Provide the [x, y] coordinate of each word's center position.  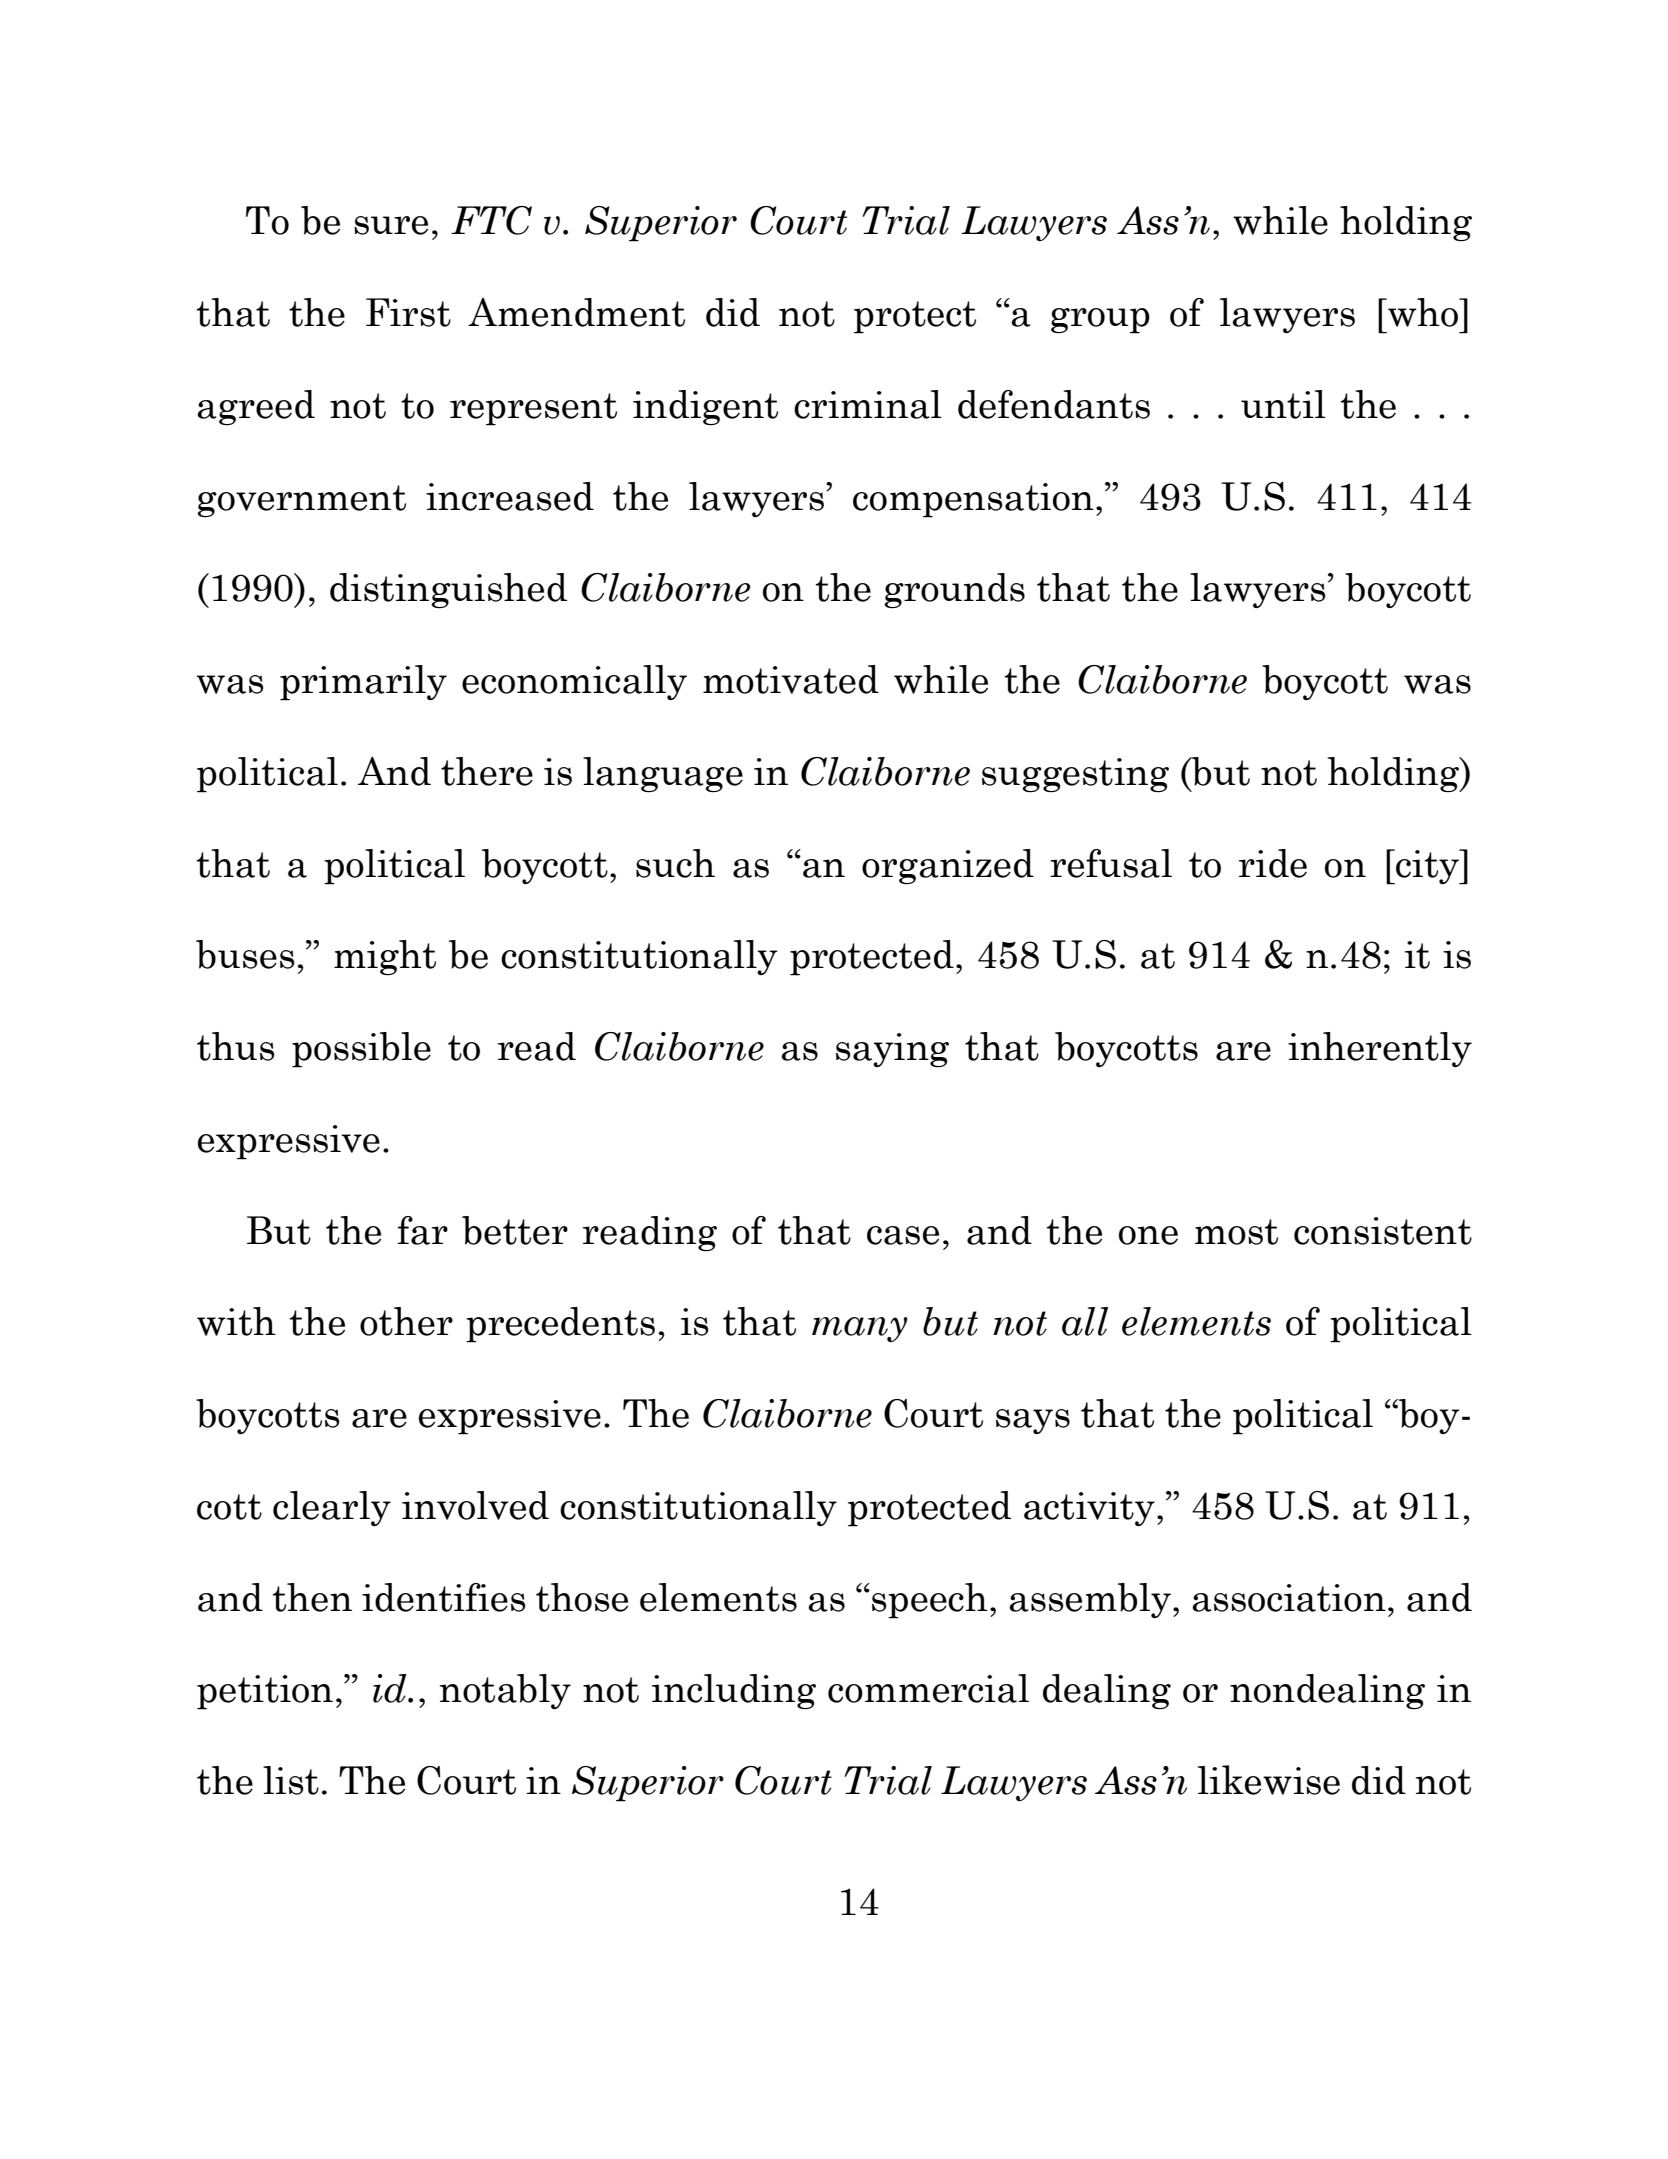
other [406, 1321]
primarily [363, 683]
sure [391, 225]
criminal [868, 404]
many [860, 1329]
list [291, 1780]
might [385, 957]
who [1423, 312]
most [1236, 1232]
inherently [1380, 1049]
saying [892, 1050]
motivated [791, 679]
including [734, 1691]
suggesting [1075, 775]
